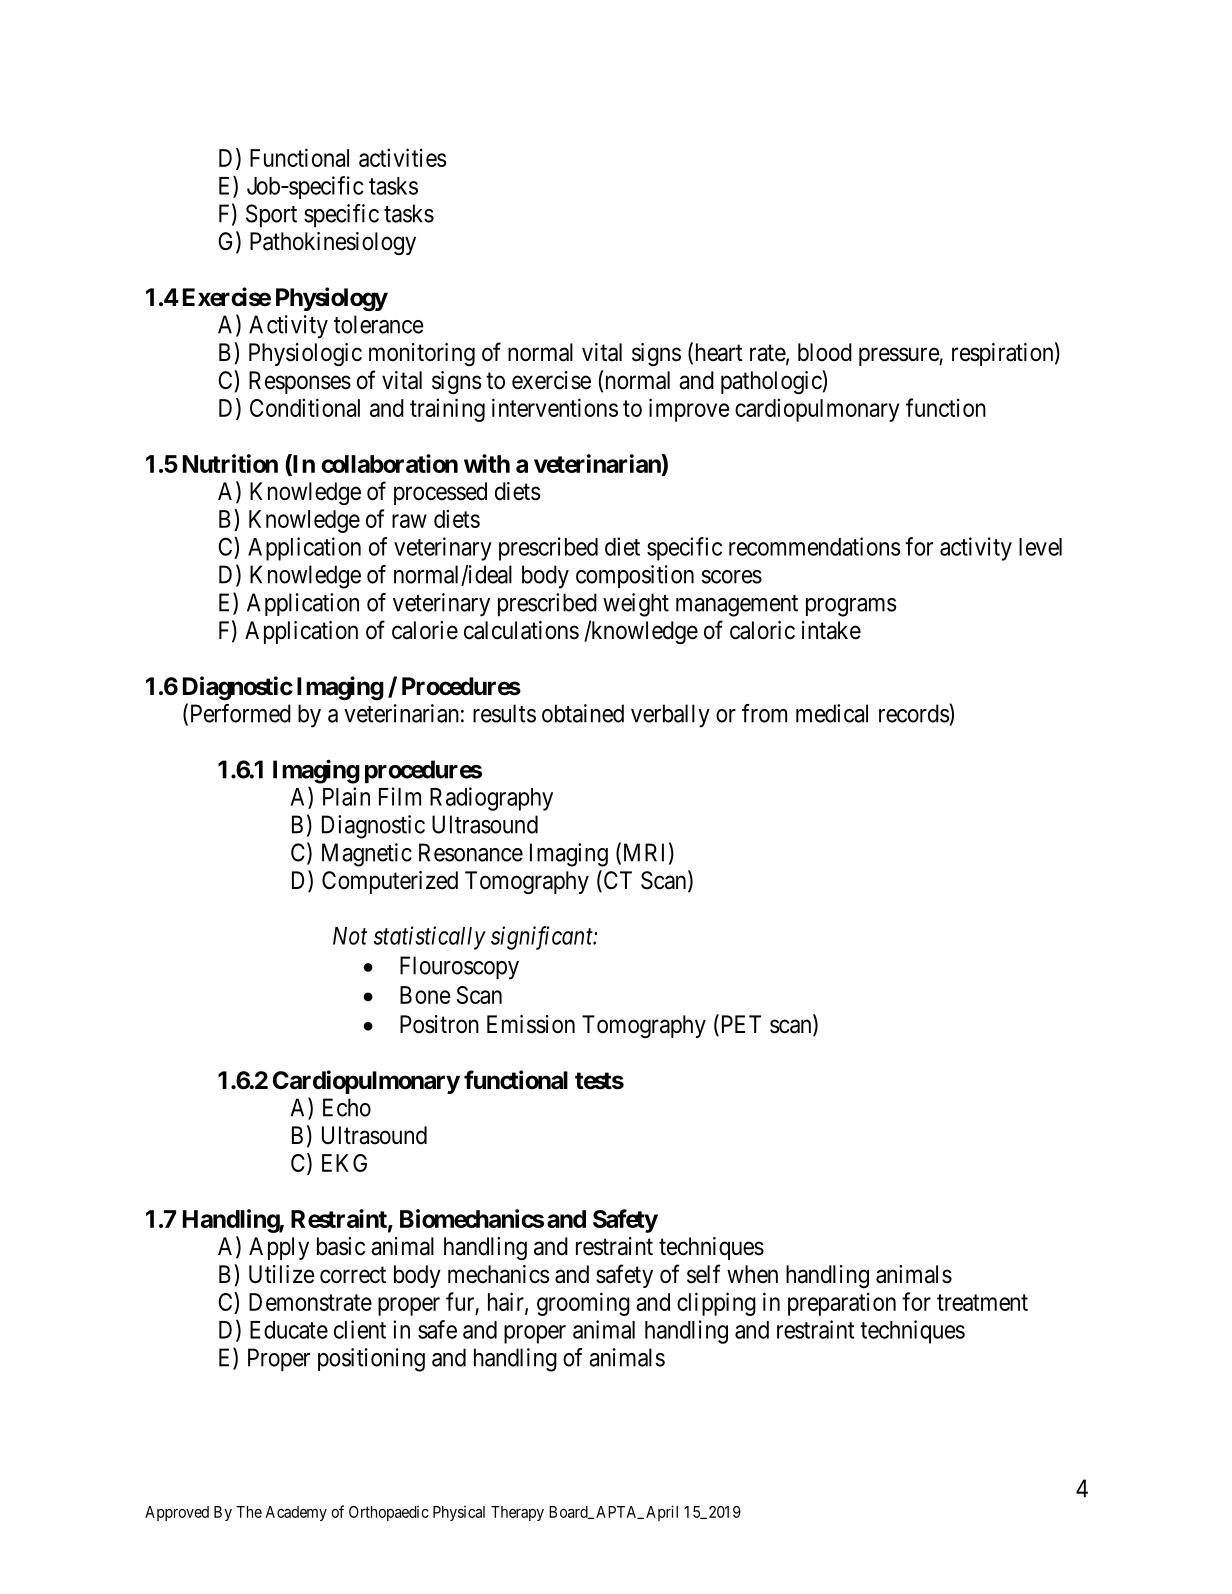 Image resolution: width=1232 pixels, height=1594 pixels. What do you see at coordinates (517, 1513) in the image?
I see `Therapy` at bounding box center [517, 1513].
